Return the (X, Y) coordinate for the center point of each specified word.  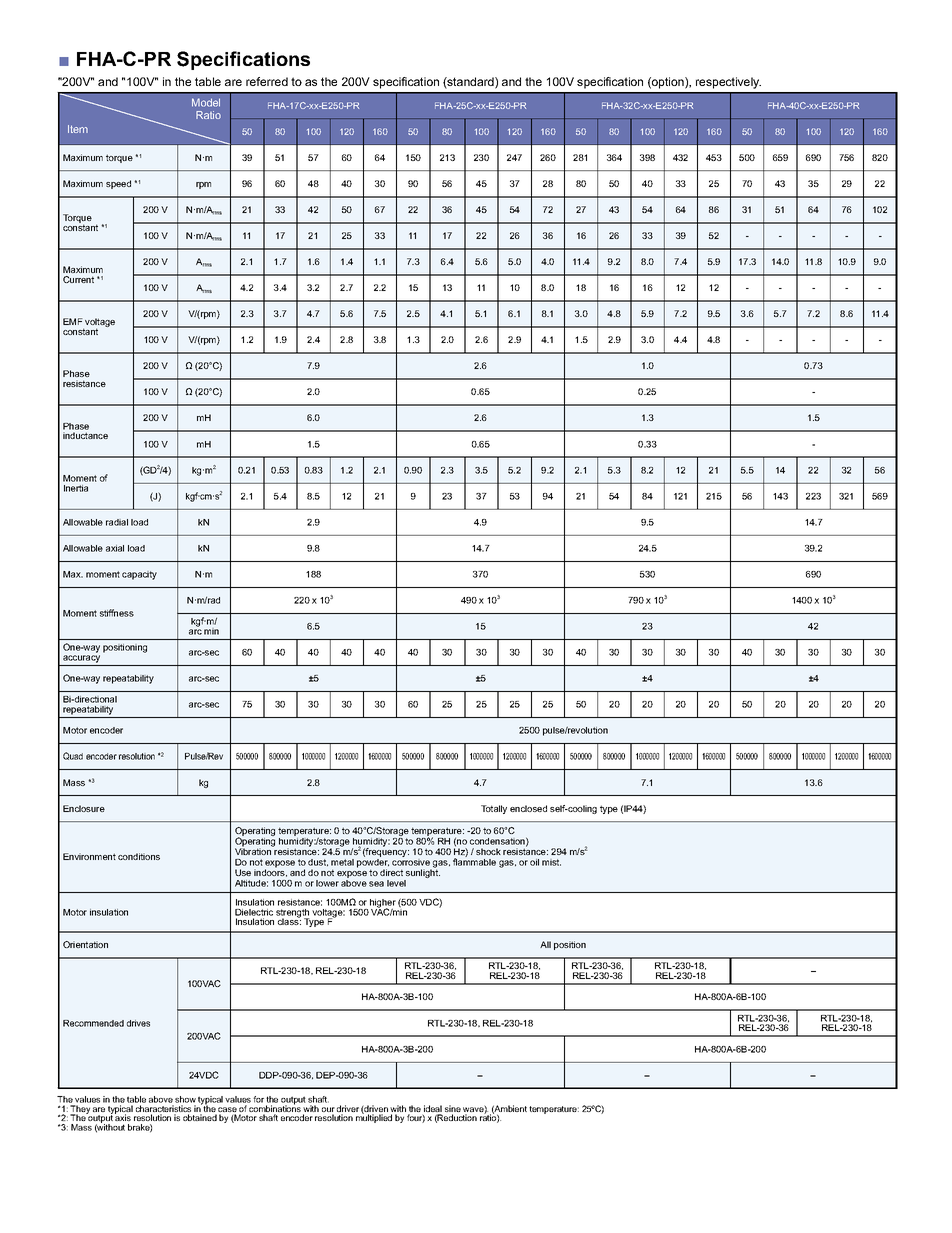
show (185, 1099)
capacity (139, 575)
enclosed (528, 808)
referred (267, 81)
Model (206, 102)
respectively (728, 83)
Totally (494, 809)
